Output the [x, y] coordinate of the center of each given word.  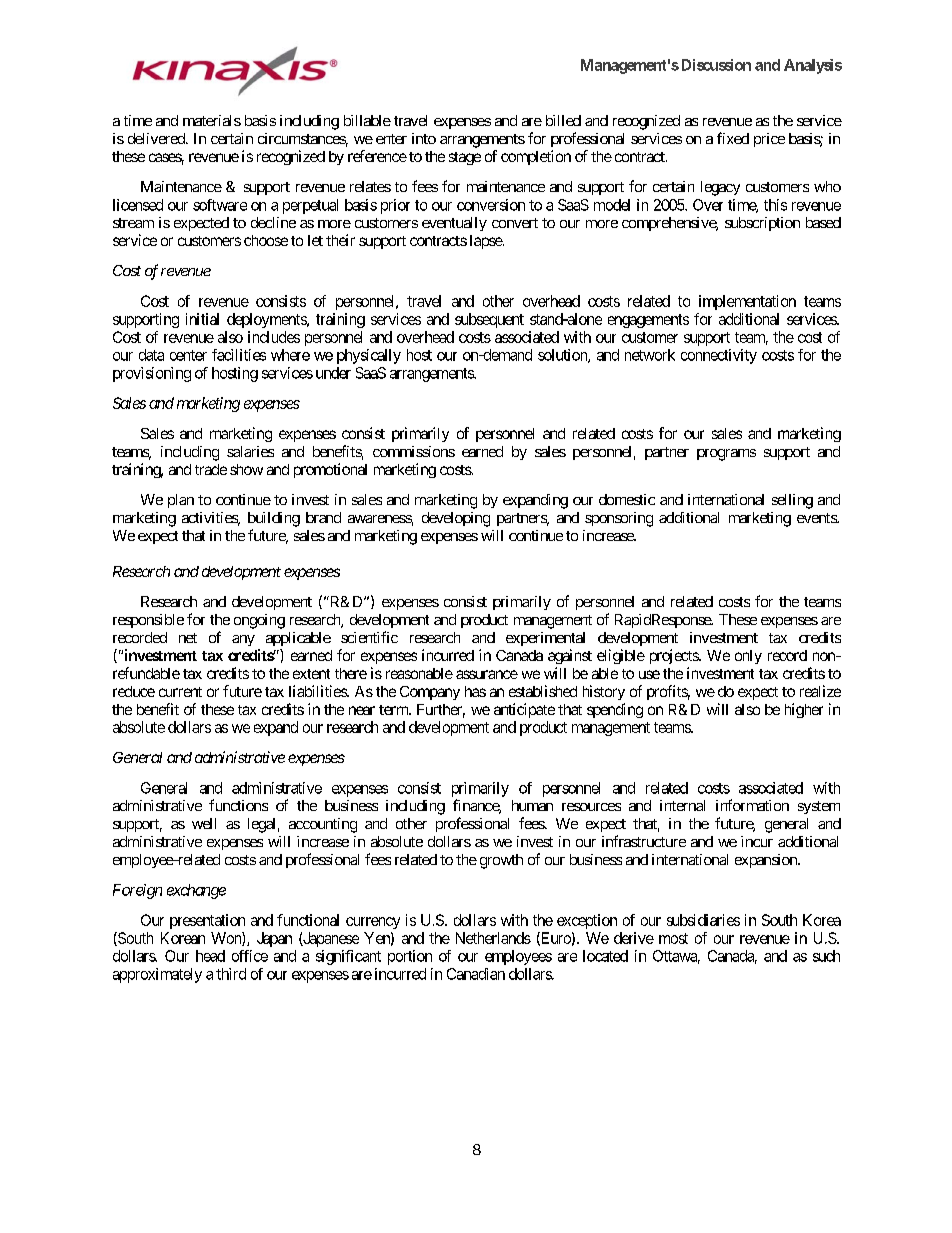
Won [227, 939]
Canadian [476, 974]
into [424, 138]
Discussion [716, 65]
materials [212, 120]
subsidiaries [703, 920]
